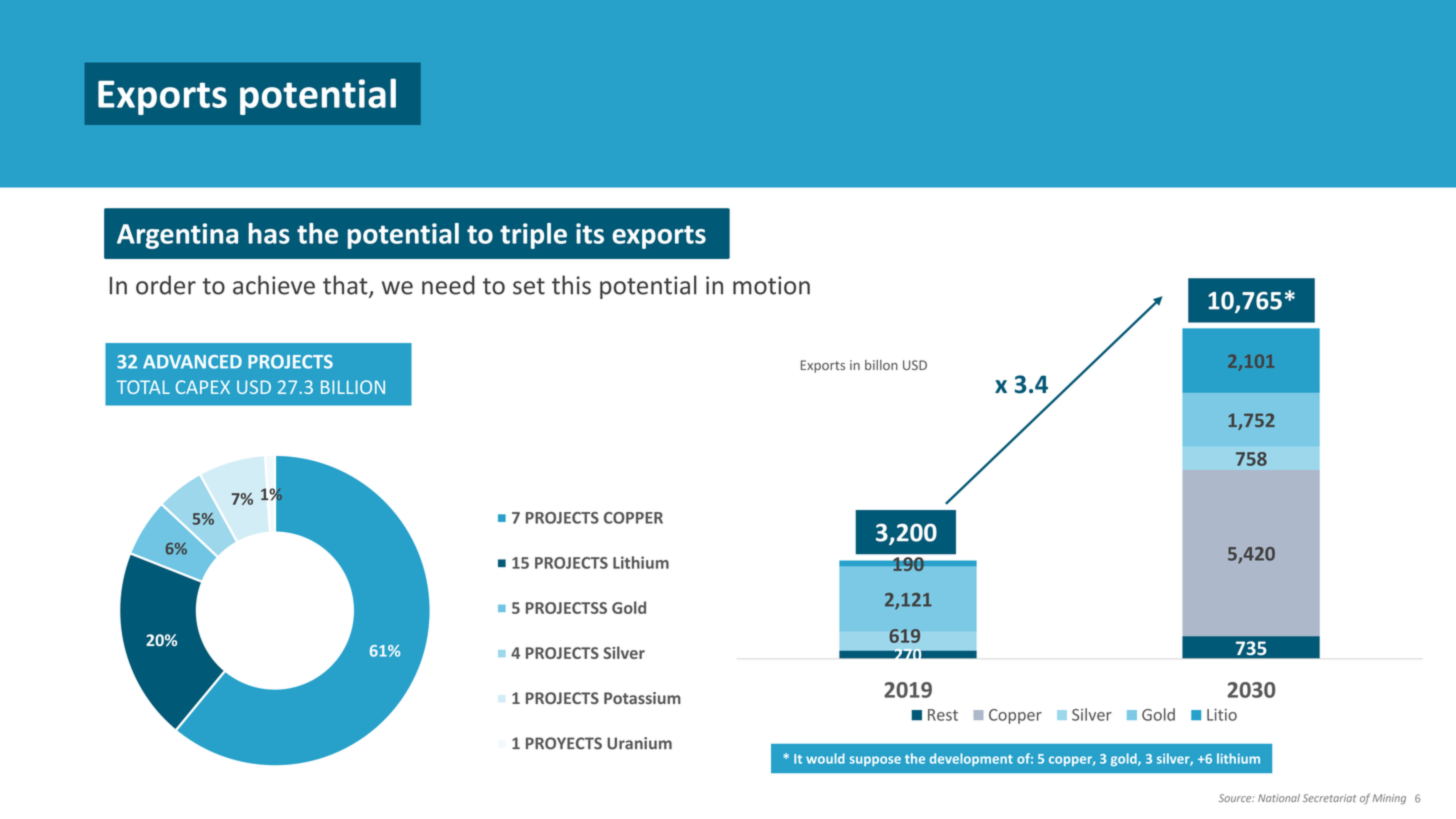  I want to click on Potassium, so click(642, 698).
